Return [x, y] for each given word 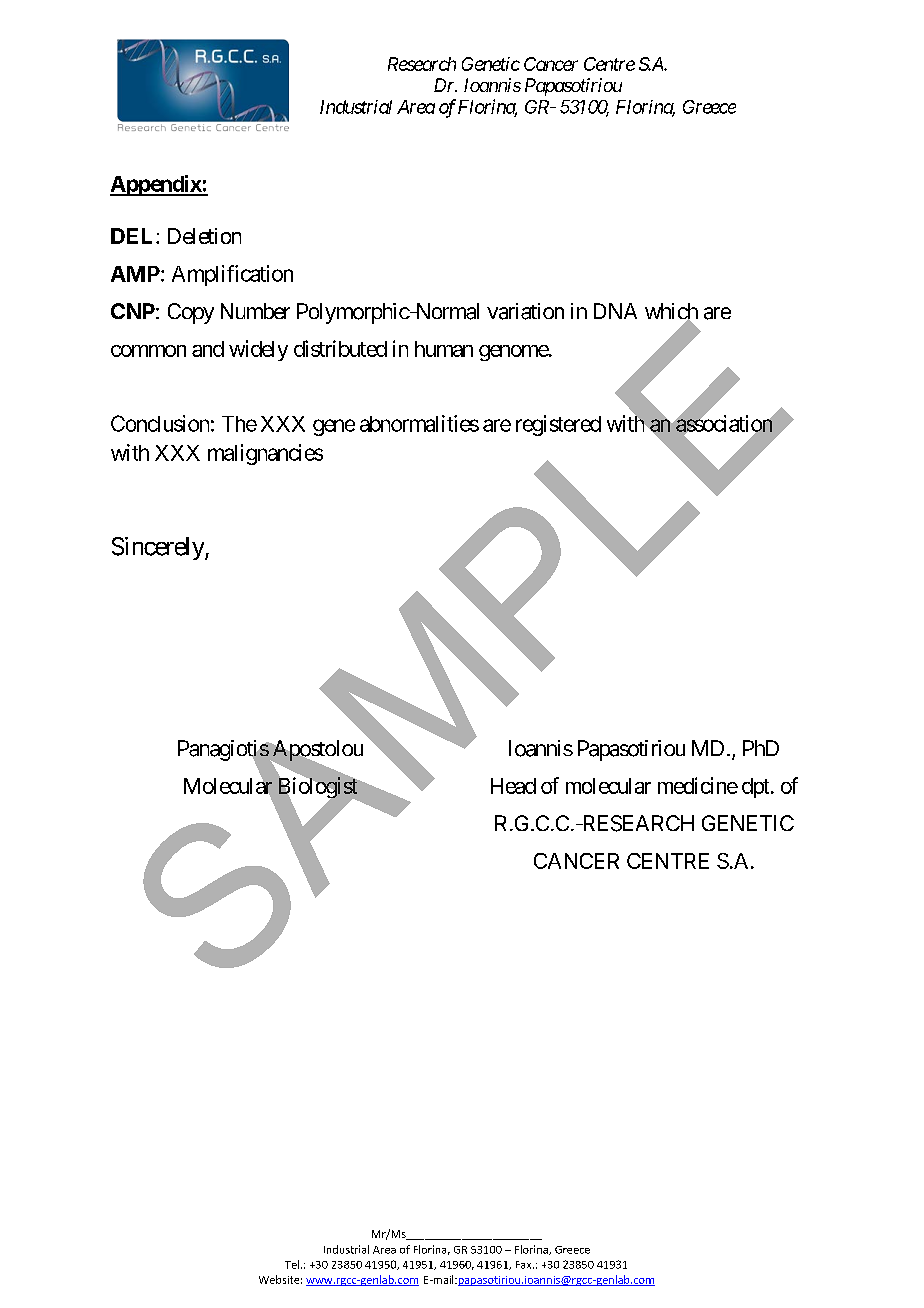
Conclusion [160, 423]
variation [525, 311]
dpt [755, 788]
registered [558, 425]
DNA [615, 311]
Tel [292, 1264]
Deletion [204, 236]
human [444, 349]
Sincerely [159, 548]
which [671, 312]
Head [513, 786]
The [239, 424]
